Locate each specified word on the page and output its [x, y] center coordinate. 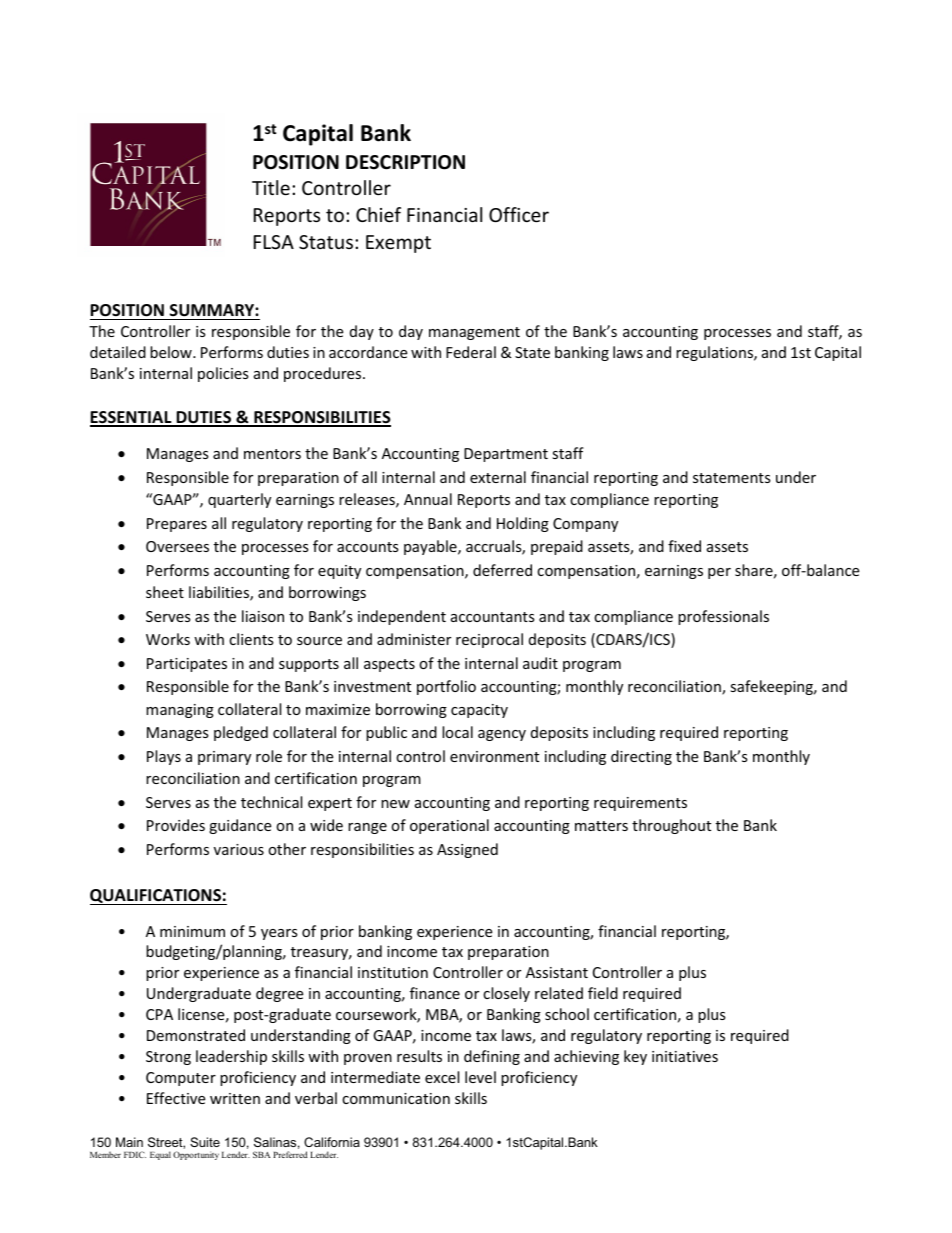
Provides [176, 825]
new [395, 804]
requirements [640, 804]
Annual [428, 499]
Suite [205, 1142]
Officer [519, 214]
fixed [684, 546]
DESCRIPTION [405, 162]
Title [271, 187]
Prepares [177, 525]
